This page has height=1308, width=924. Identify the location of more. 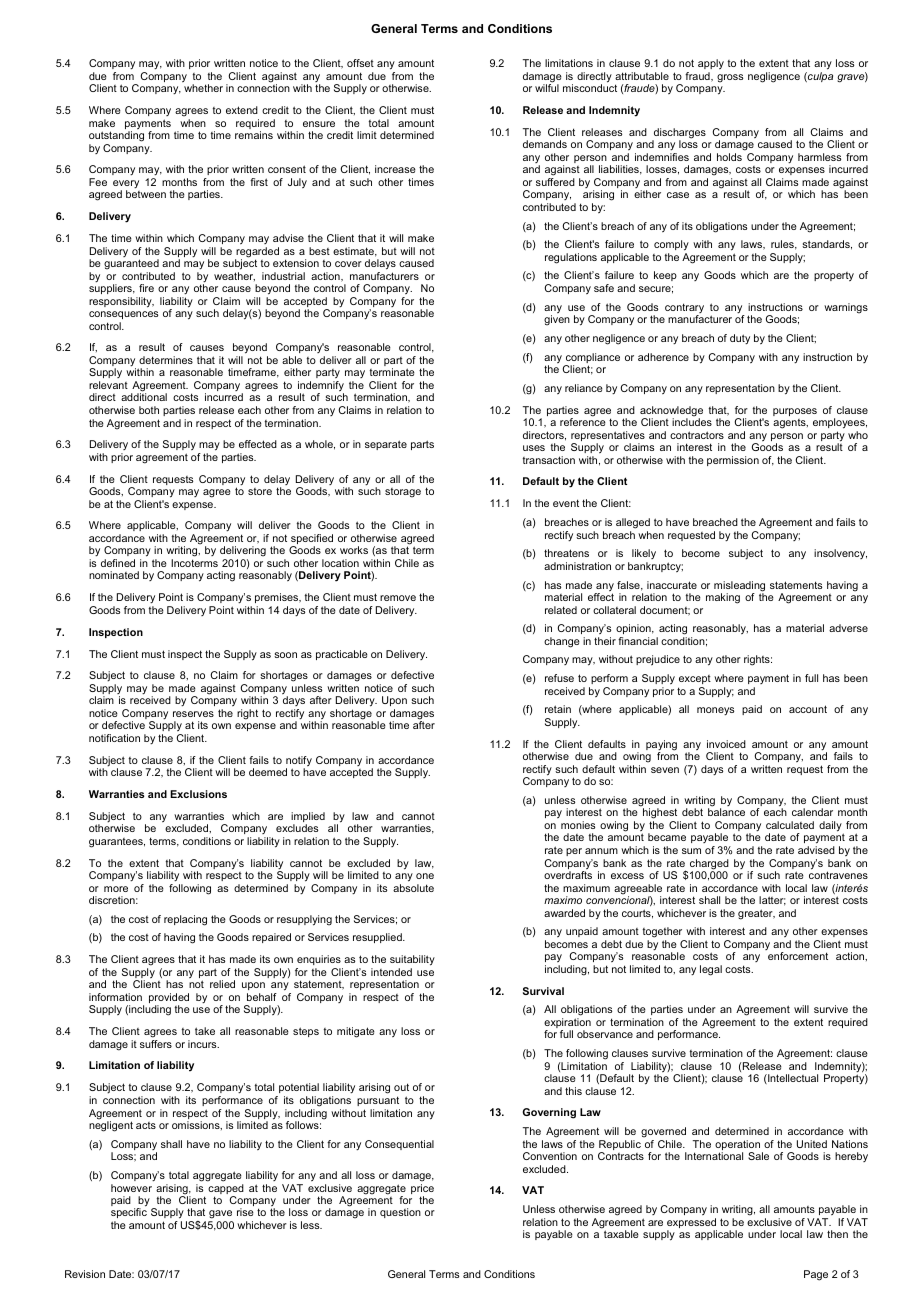
(116, 889).
